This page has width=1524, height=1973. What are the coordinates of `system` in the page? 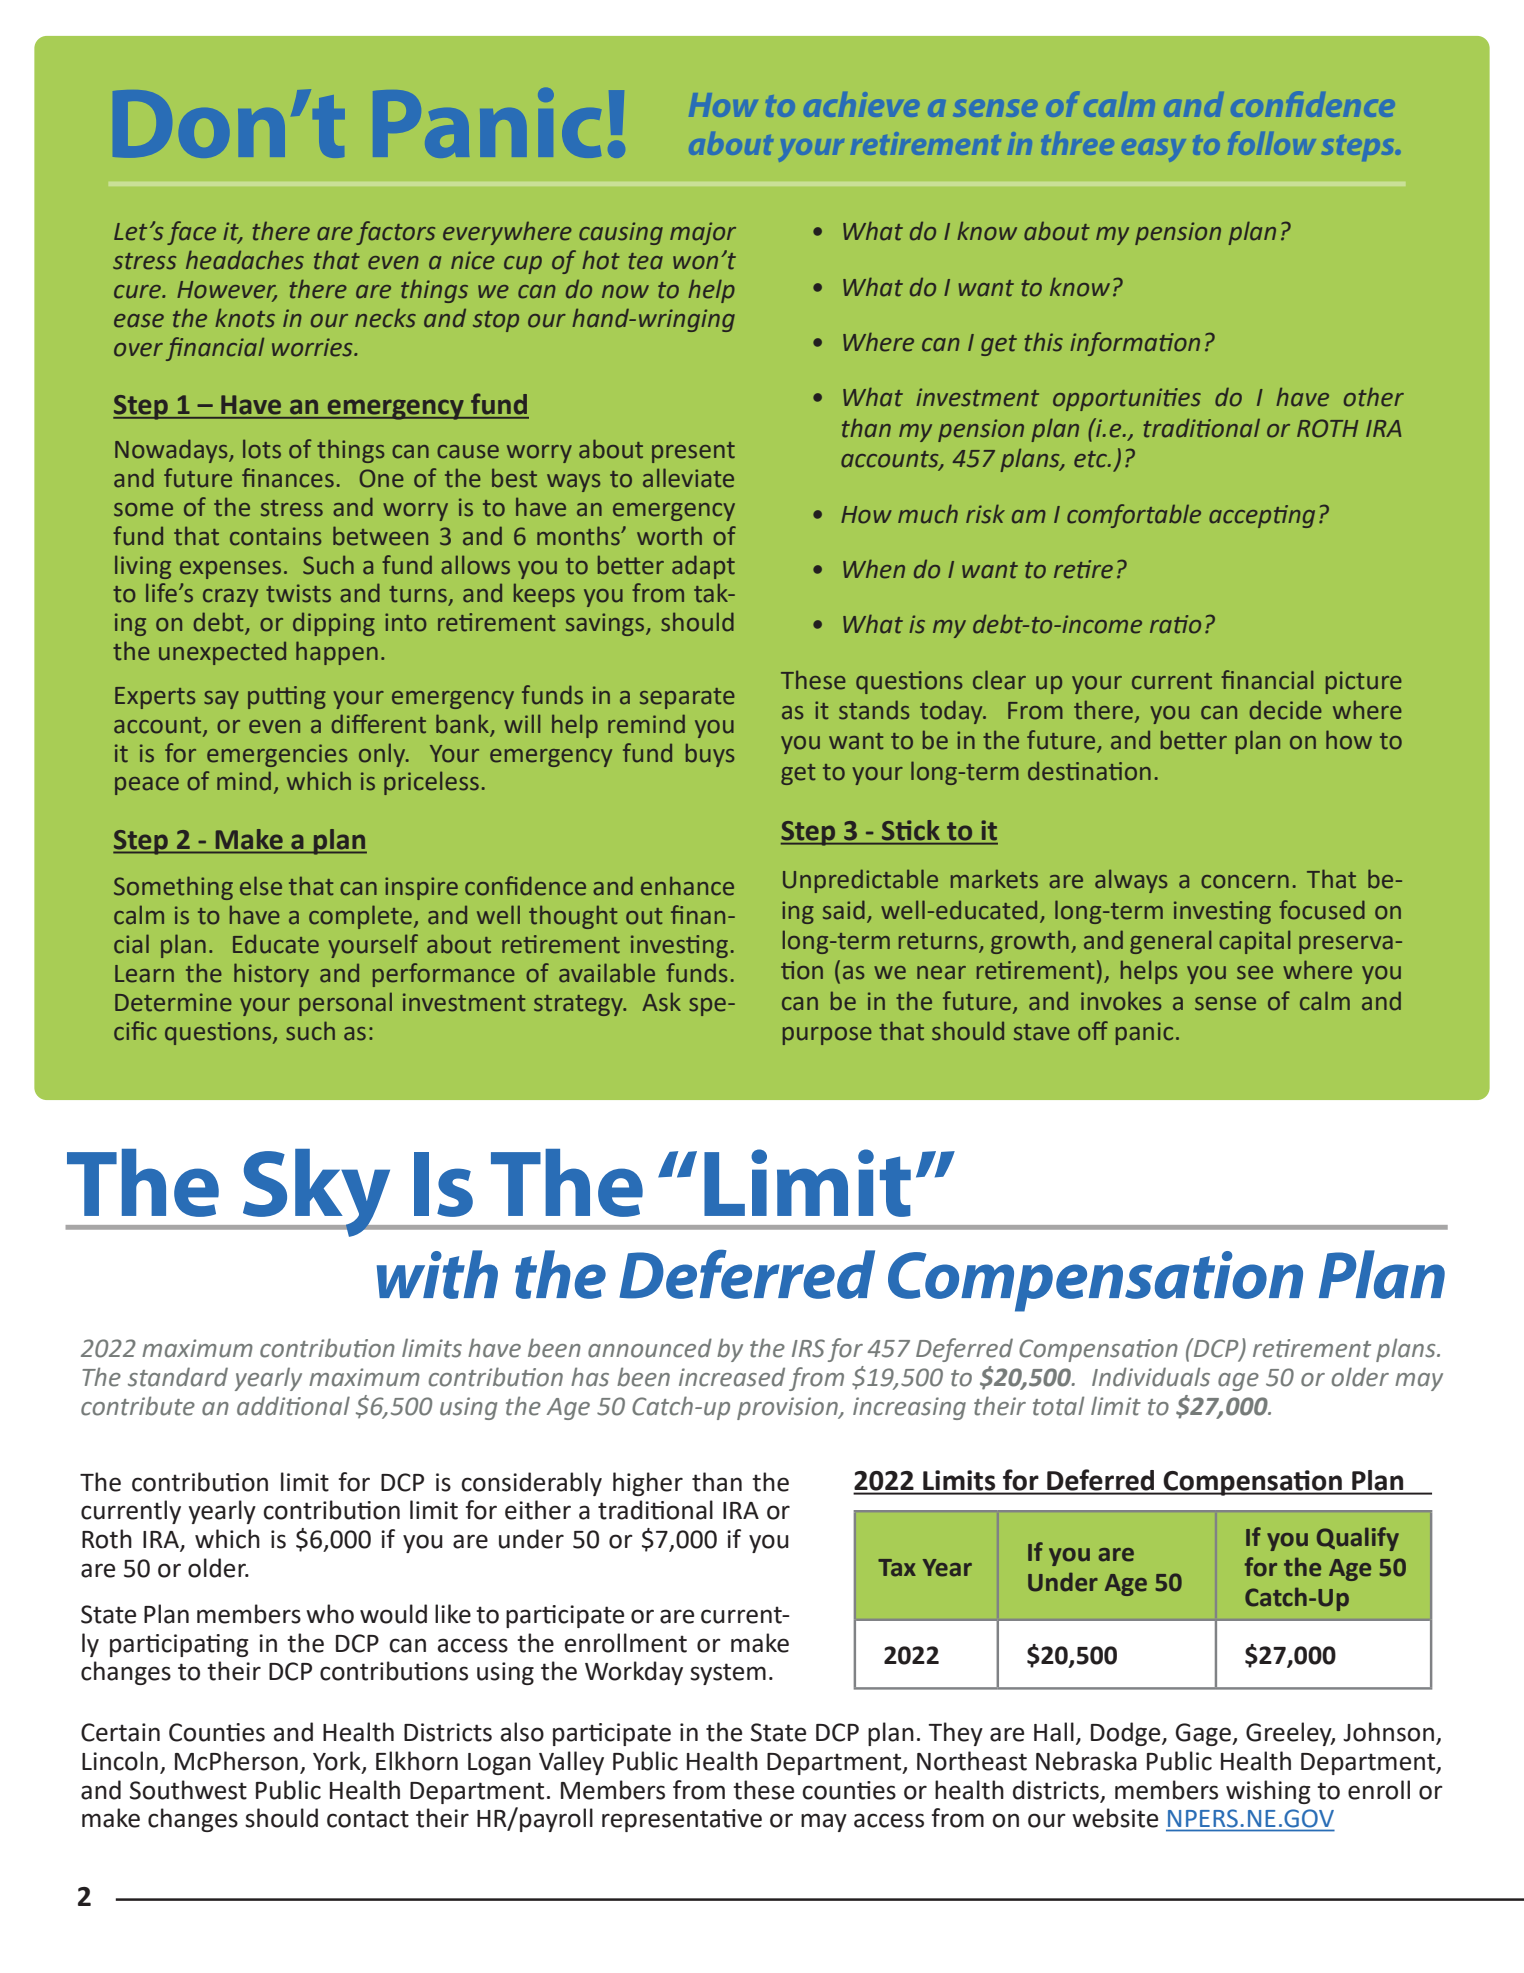 It's located at (728, 1674).
